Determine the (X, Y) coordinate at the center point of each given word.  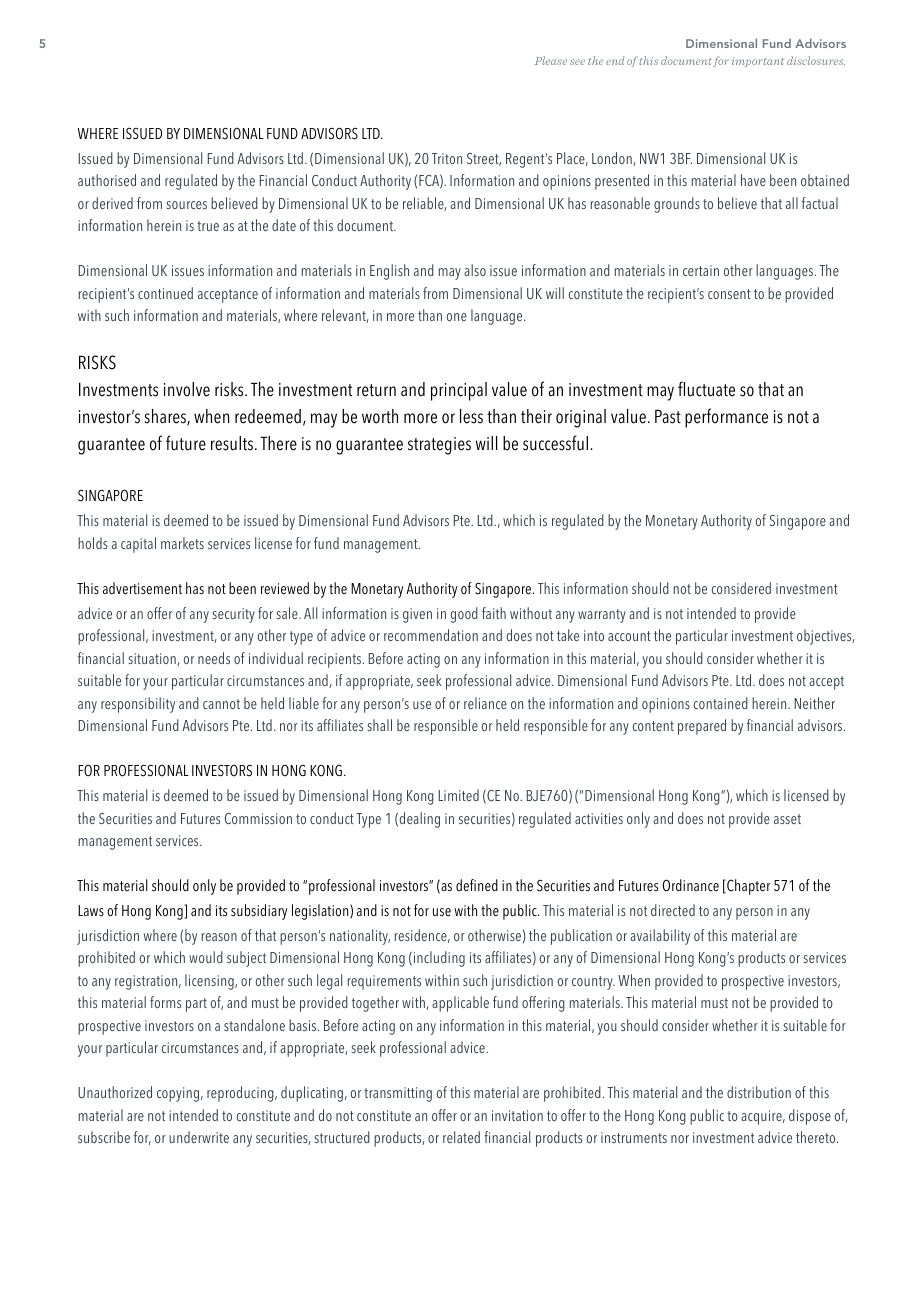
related (461, 1137)
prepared (702, 727)
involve (187, 389)
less (471, 416)
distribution (759, 1092)
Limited (459, 795)
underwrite (199, 1137)
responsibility (138, 705)
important (758, 62)
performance (726, 418)
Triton (447, 158)
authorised (107, 180)
